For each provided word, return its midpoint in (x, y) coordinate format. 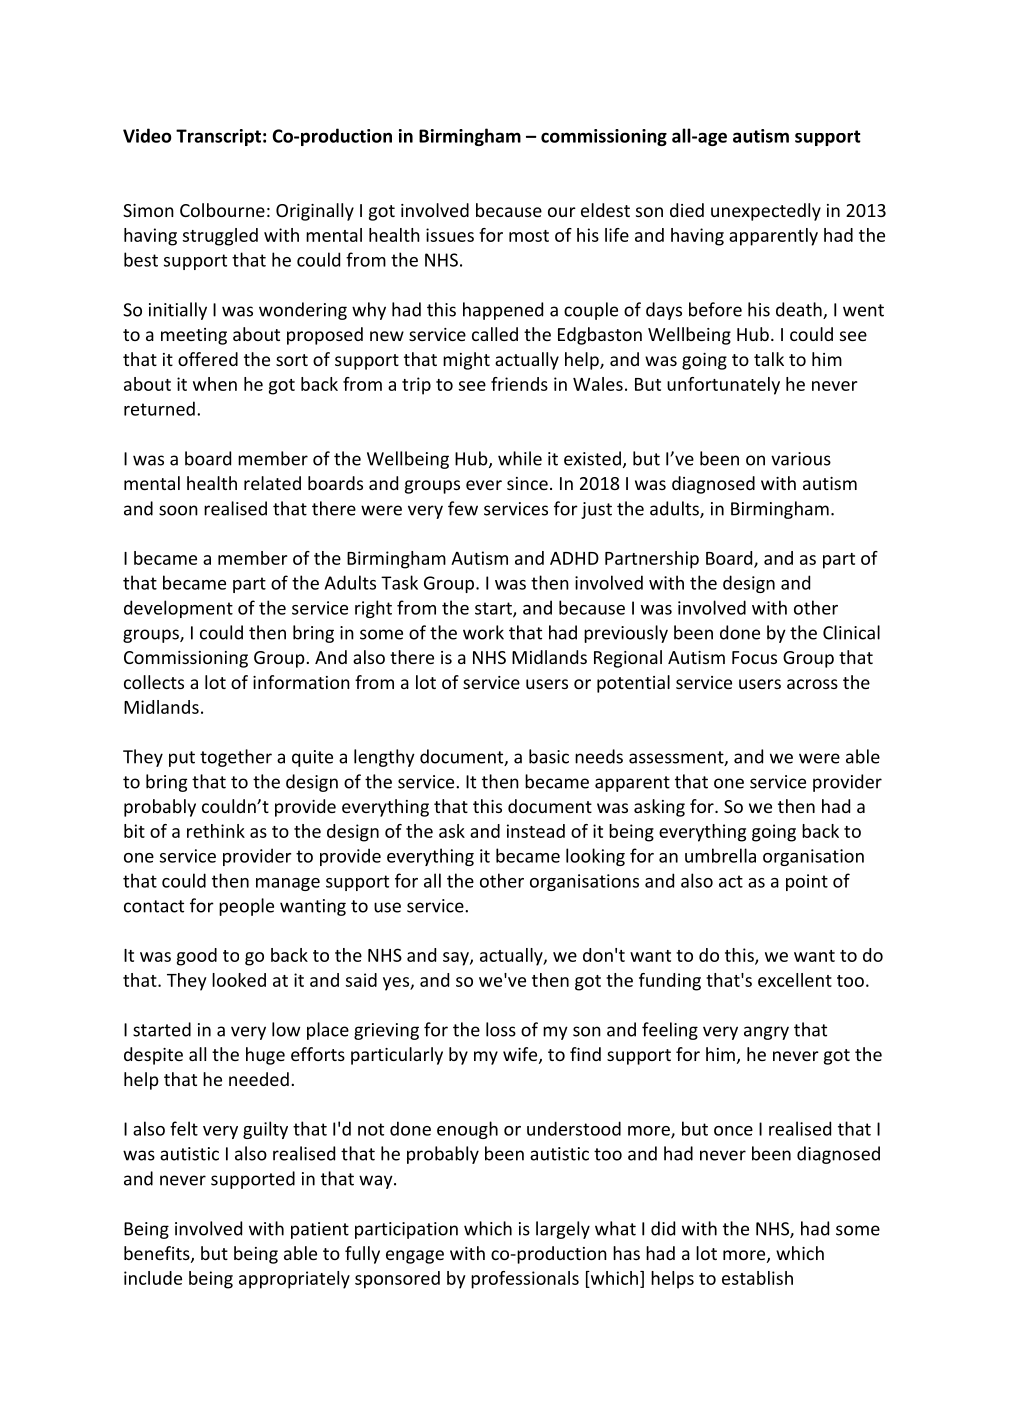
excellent (795, 980)
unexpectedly (766, 212)
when (215, 384)
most (529, 236)
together (236, 758)
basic (549, 756)
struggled (220, 237)
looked (239, 980)
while (520, 458)
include (153, 1278)
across (812, 684)
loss (501, 1029)
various (801, 459)
